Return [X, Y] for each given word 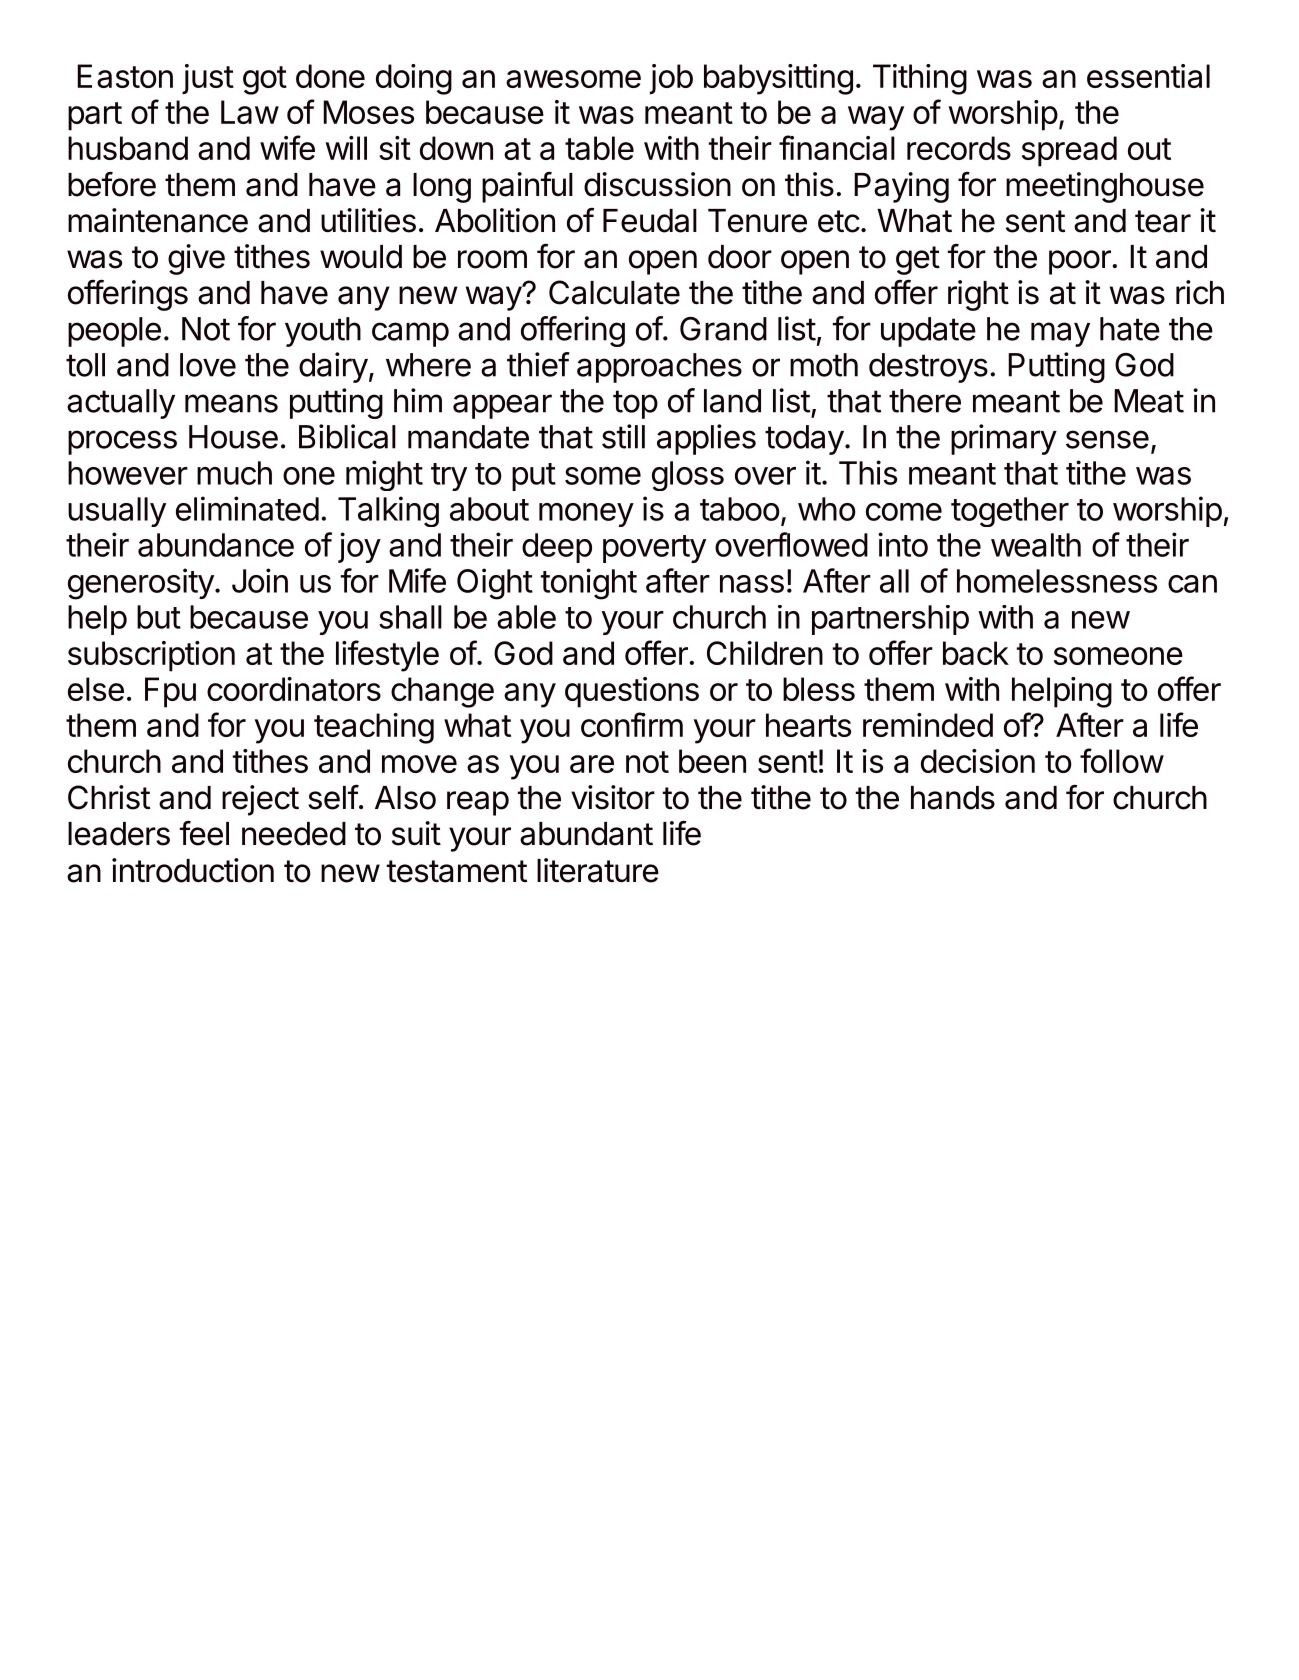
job [671, 79]
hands [953, 798]
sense [1107, 439]
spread [1069, 151]
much [234, 473]
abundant [586, 834]
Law [250, 112]
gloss [688, 476]
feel [204, 833]
